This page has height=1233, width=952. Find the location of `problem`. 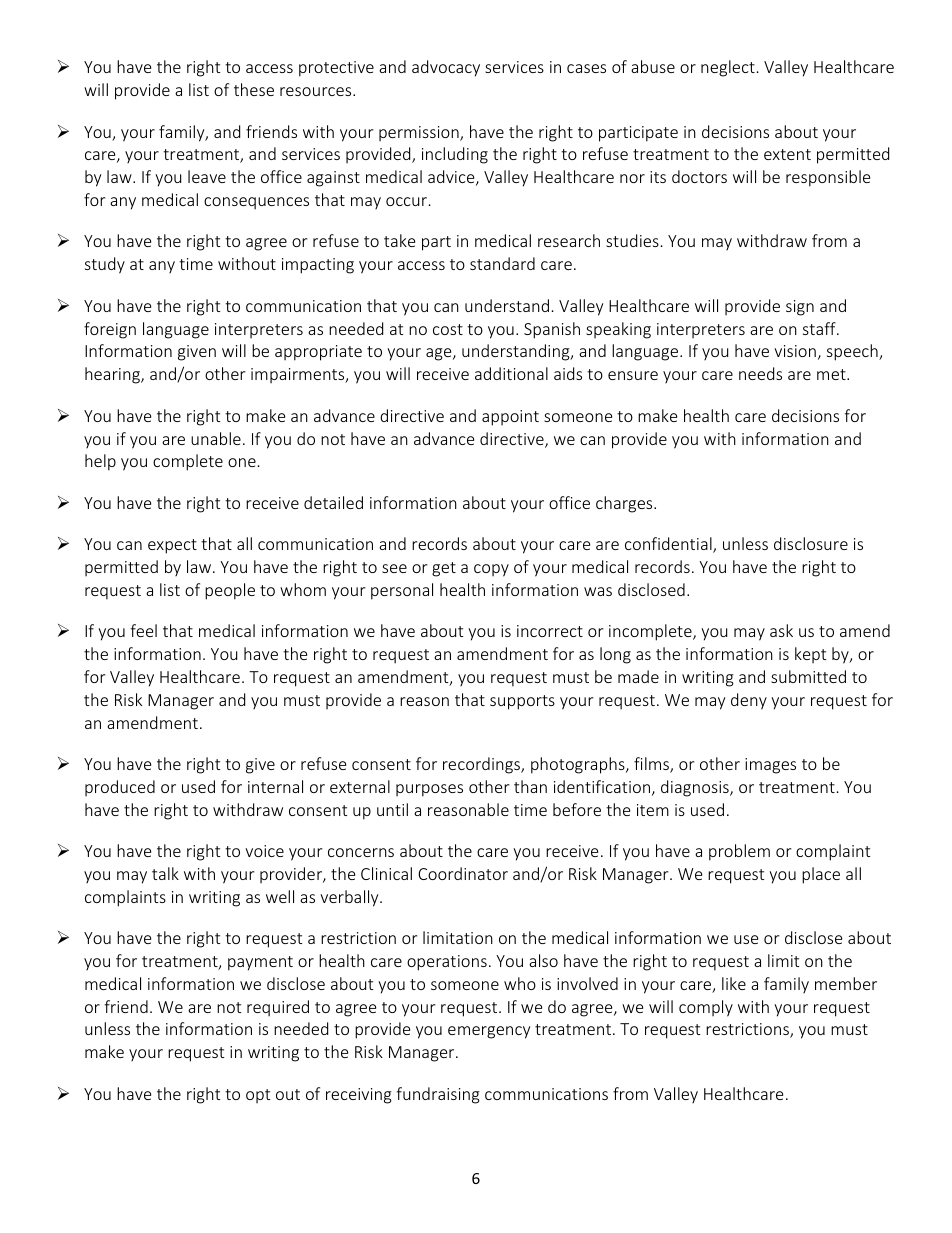

problem is located at coordinates (739, 852).
